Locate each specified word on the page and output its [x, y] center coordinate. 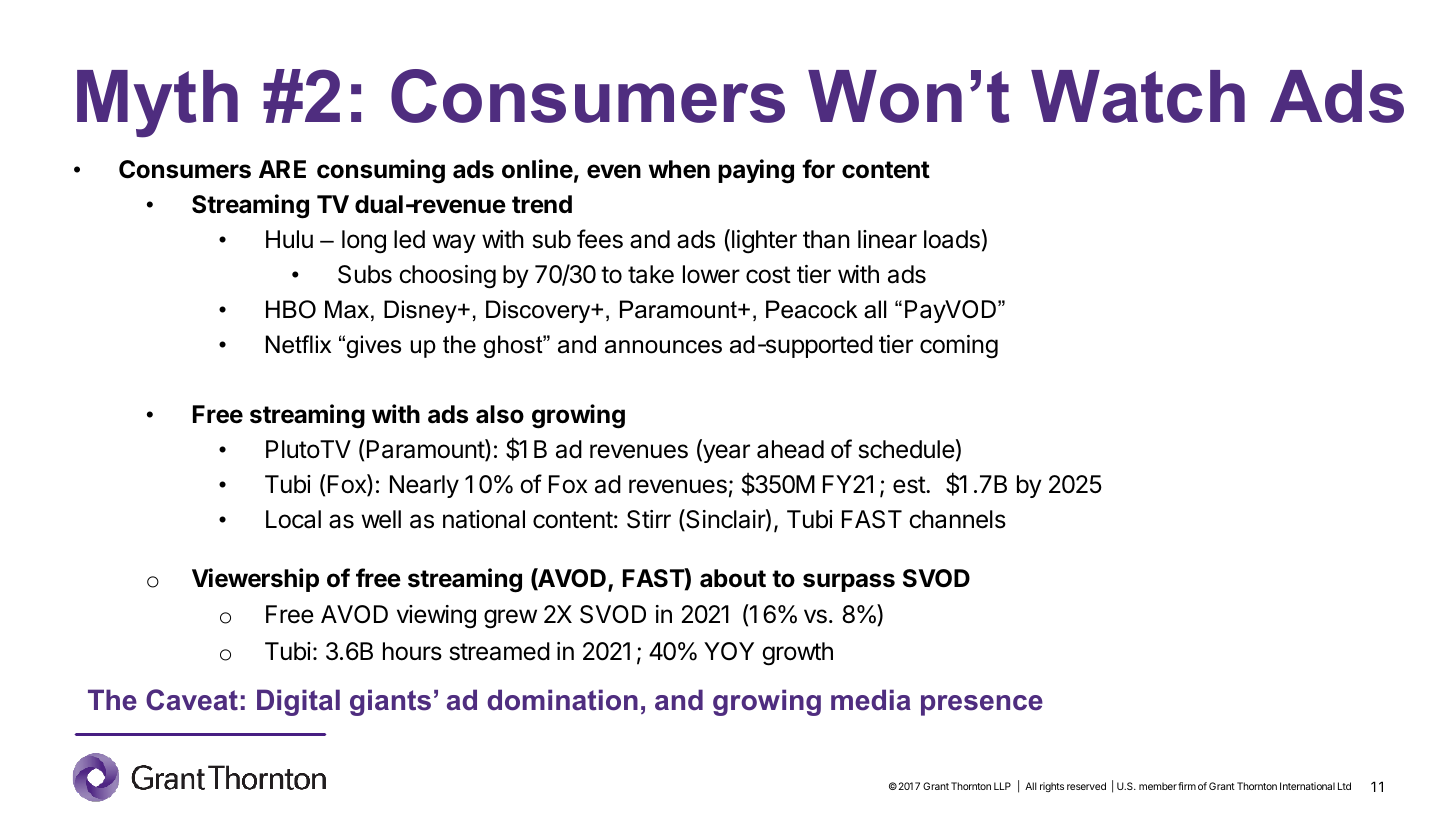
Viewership [255, 580]
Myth [157, 104]
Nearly [424, 486]
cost [768, 275]
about [733, 578]
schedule [907, 449]
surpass [849, 582]
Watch [1138, 96]
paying [756, 171]
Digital [298, 702]
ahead [790, 449]
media [871, 700]
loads [952, 239]
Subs [365, 274]
